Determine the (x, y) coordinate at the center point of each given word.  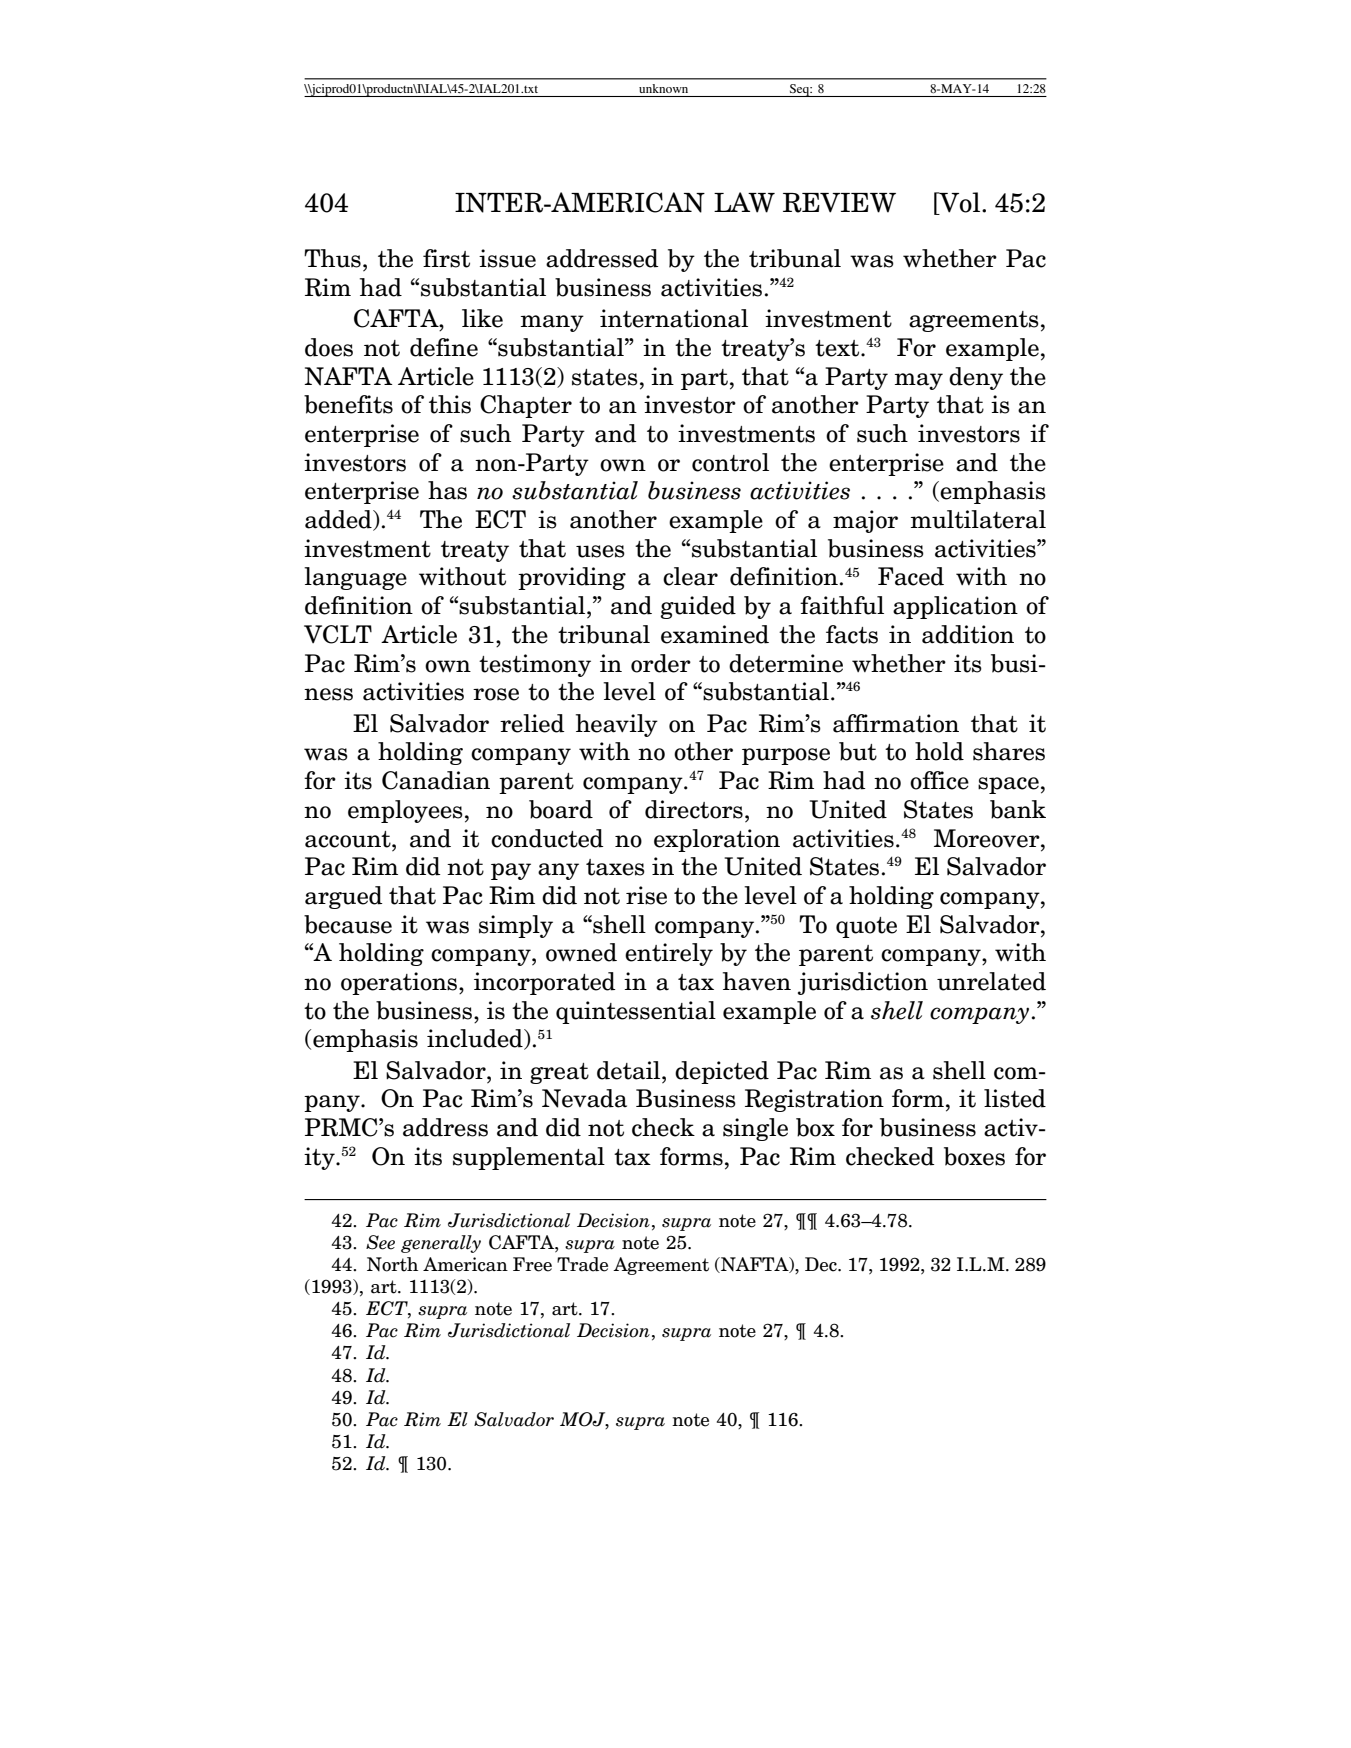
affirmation (896, 723)
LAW (744, 202)
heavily (617, 725)
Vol (958, 203)
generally (441, 1244)
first (446, 258)
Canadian (436, 780)
